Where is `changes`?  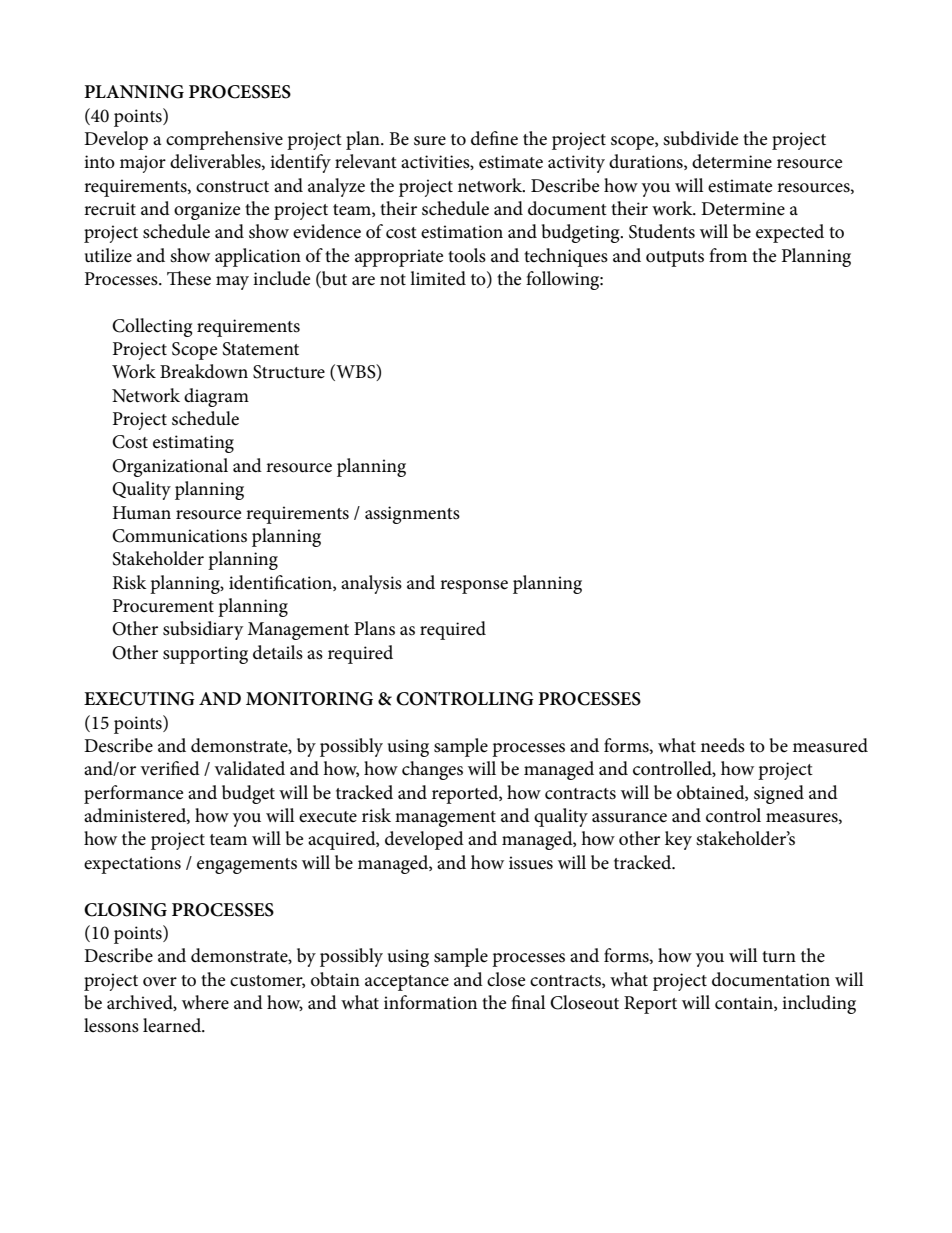 changes is located at coordinates (432, 770).
